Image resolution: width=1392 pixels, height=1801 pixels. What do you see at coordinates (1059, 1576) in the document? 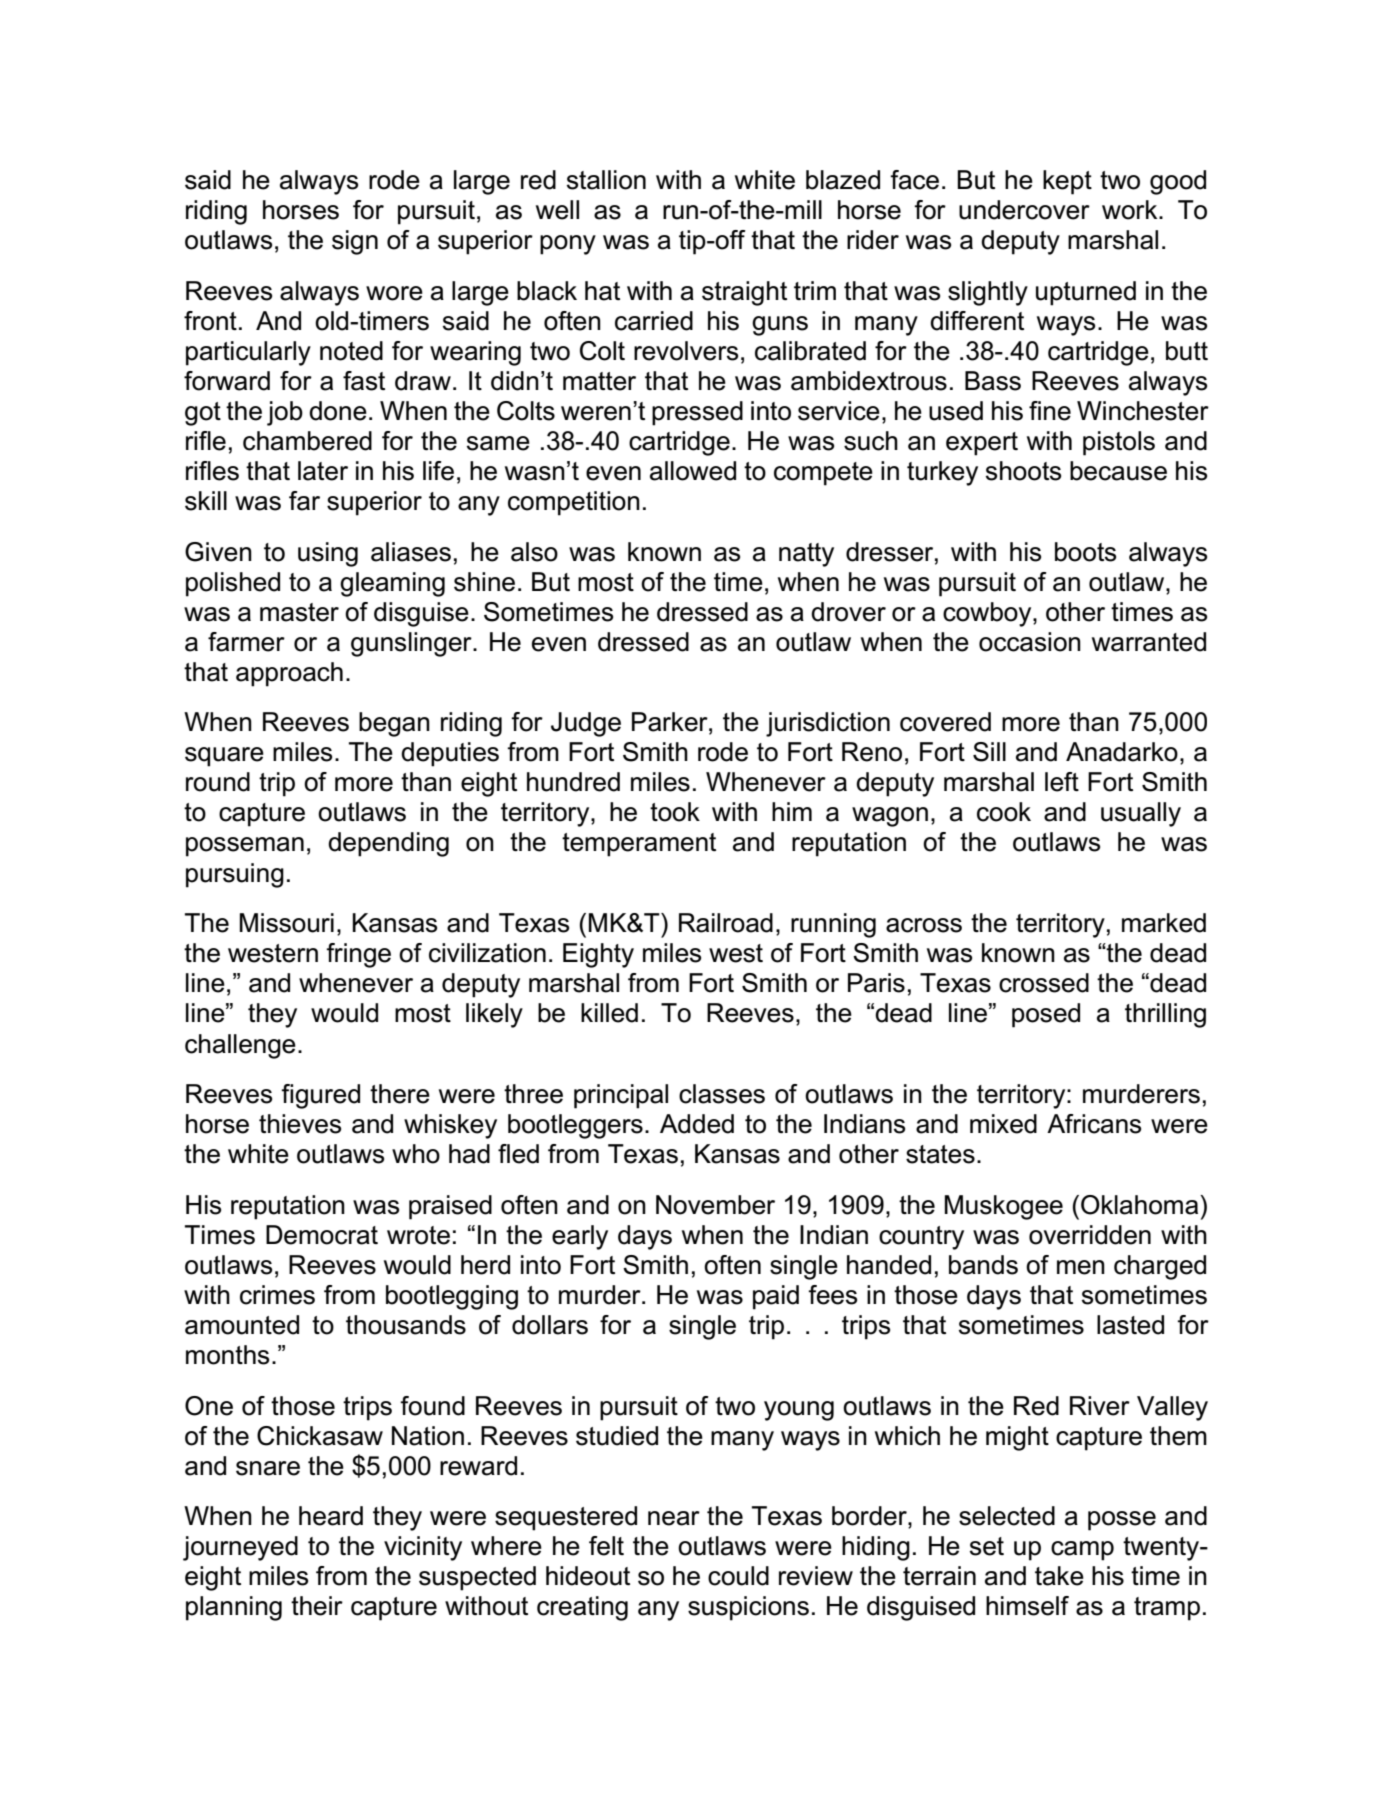
I see `take` at bounding box center [1059, 1576].
